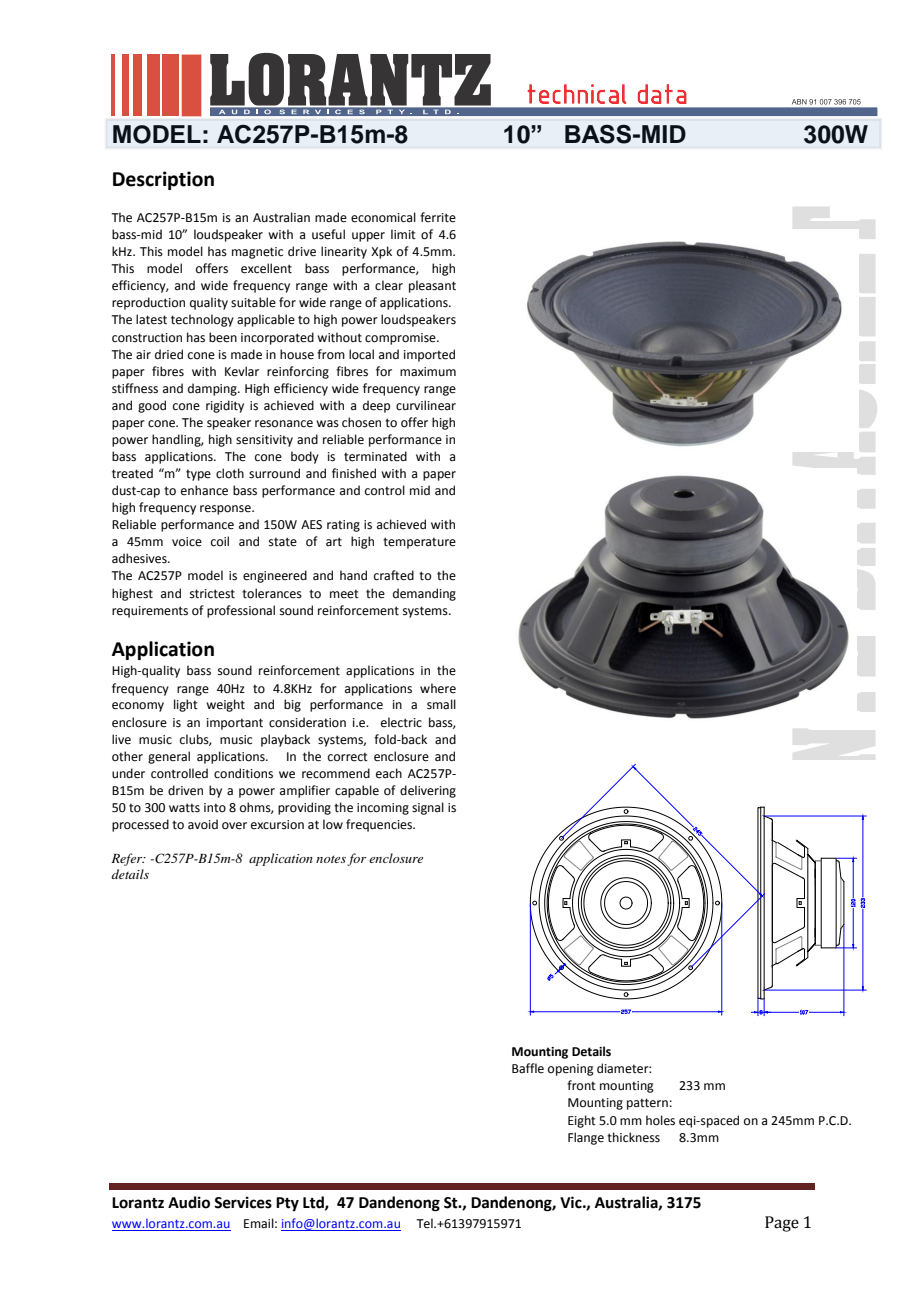  What do you see at coordinates (375, 456) in the screenshot?
I see `terminated` at bounding box center [375, 456].
